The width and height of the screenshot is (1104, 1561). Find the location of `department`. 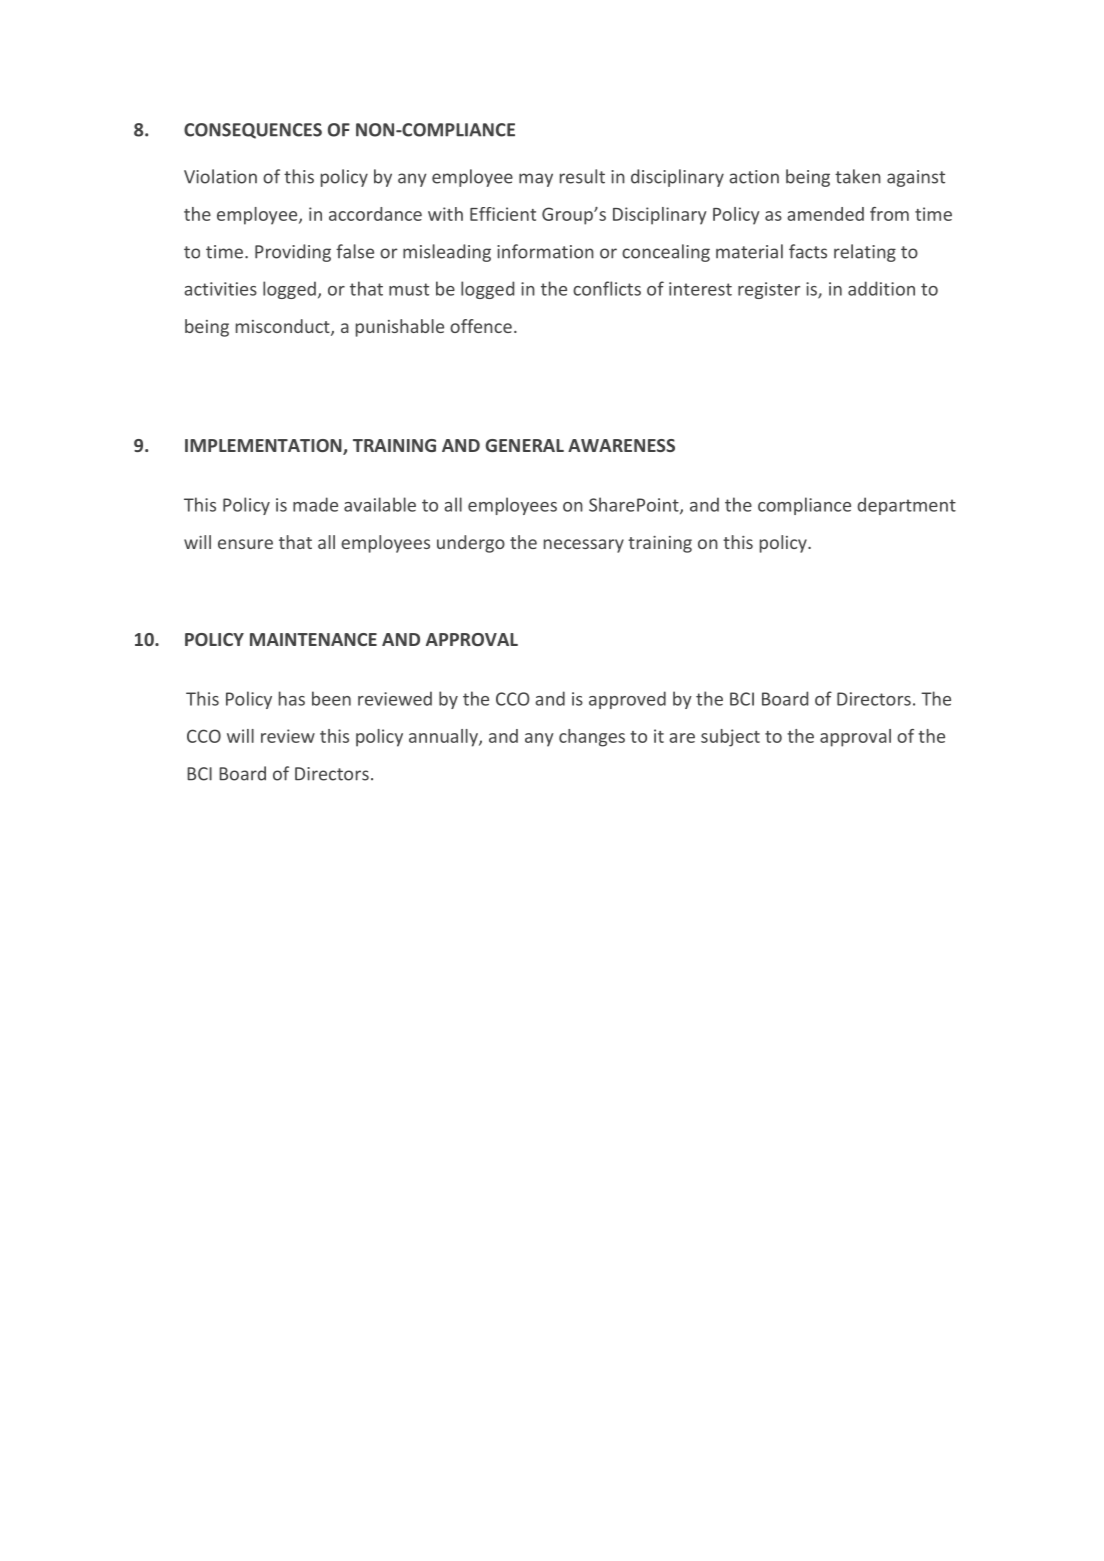

department is located at coordinates (907, 506).
